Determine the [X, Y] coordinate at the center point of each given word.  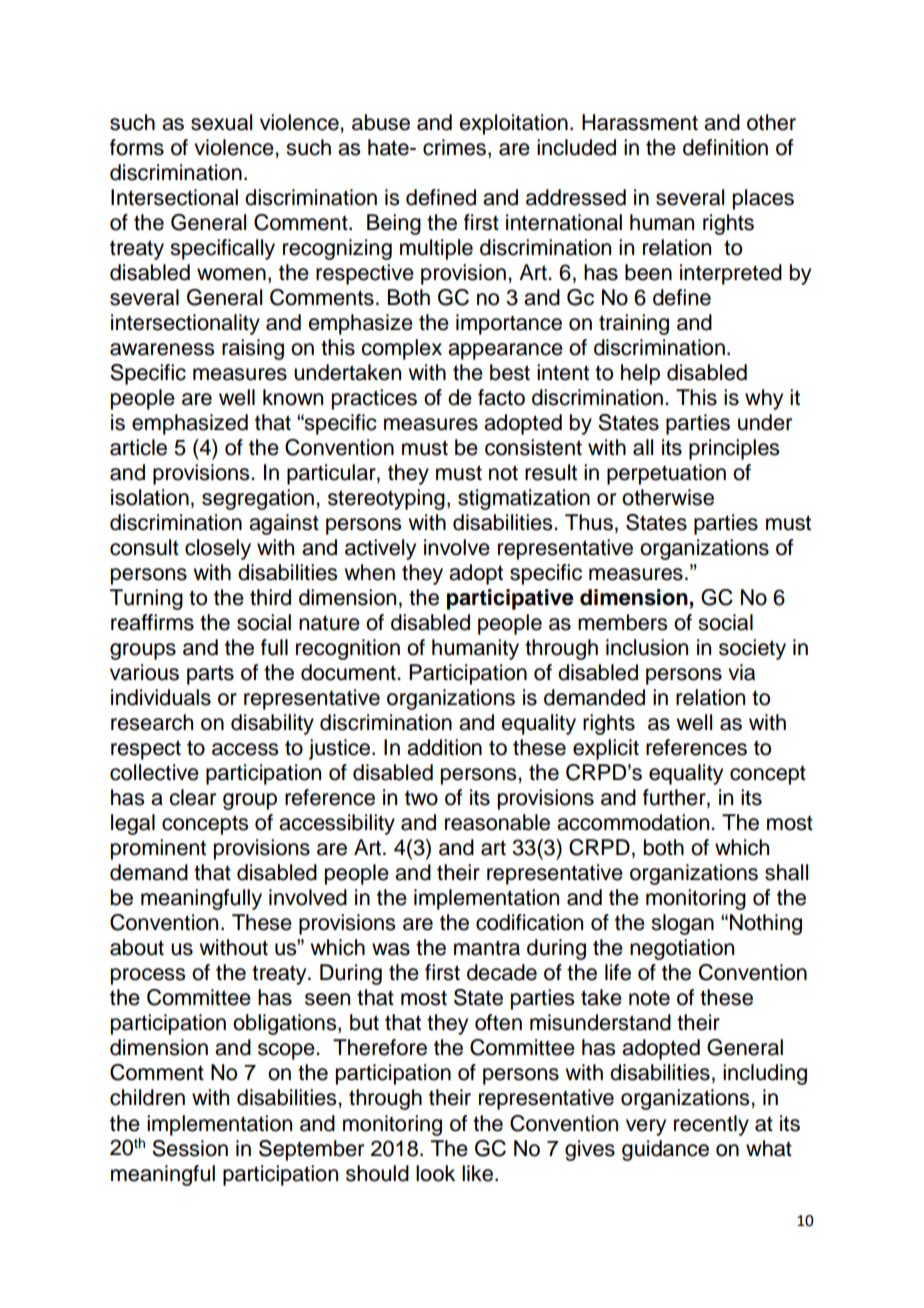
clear [192, 797]
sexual [221, 122]
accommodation [634, 822]
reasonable [497, 822]
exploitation [513, 124]
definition [725, 147]
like [477, 1173]
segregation [258, 499]
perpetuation [666, 474]
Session [190, 1148]
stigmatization [524, 499]
